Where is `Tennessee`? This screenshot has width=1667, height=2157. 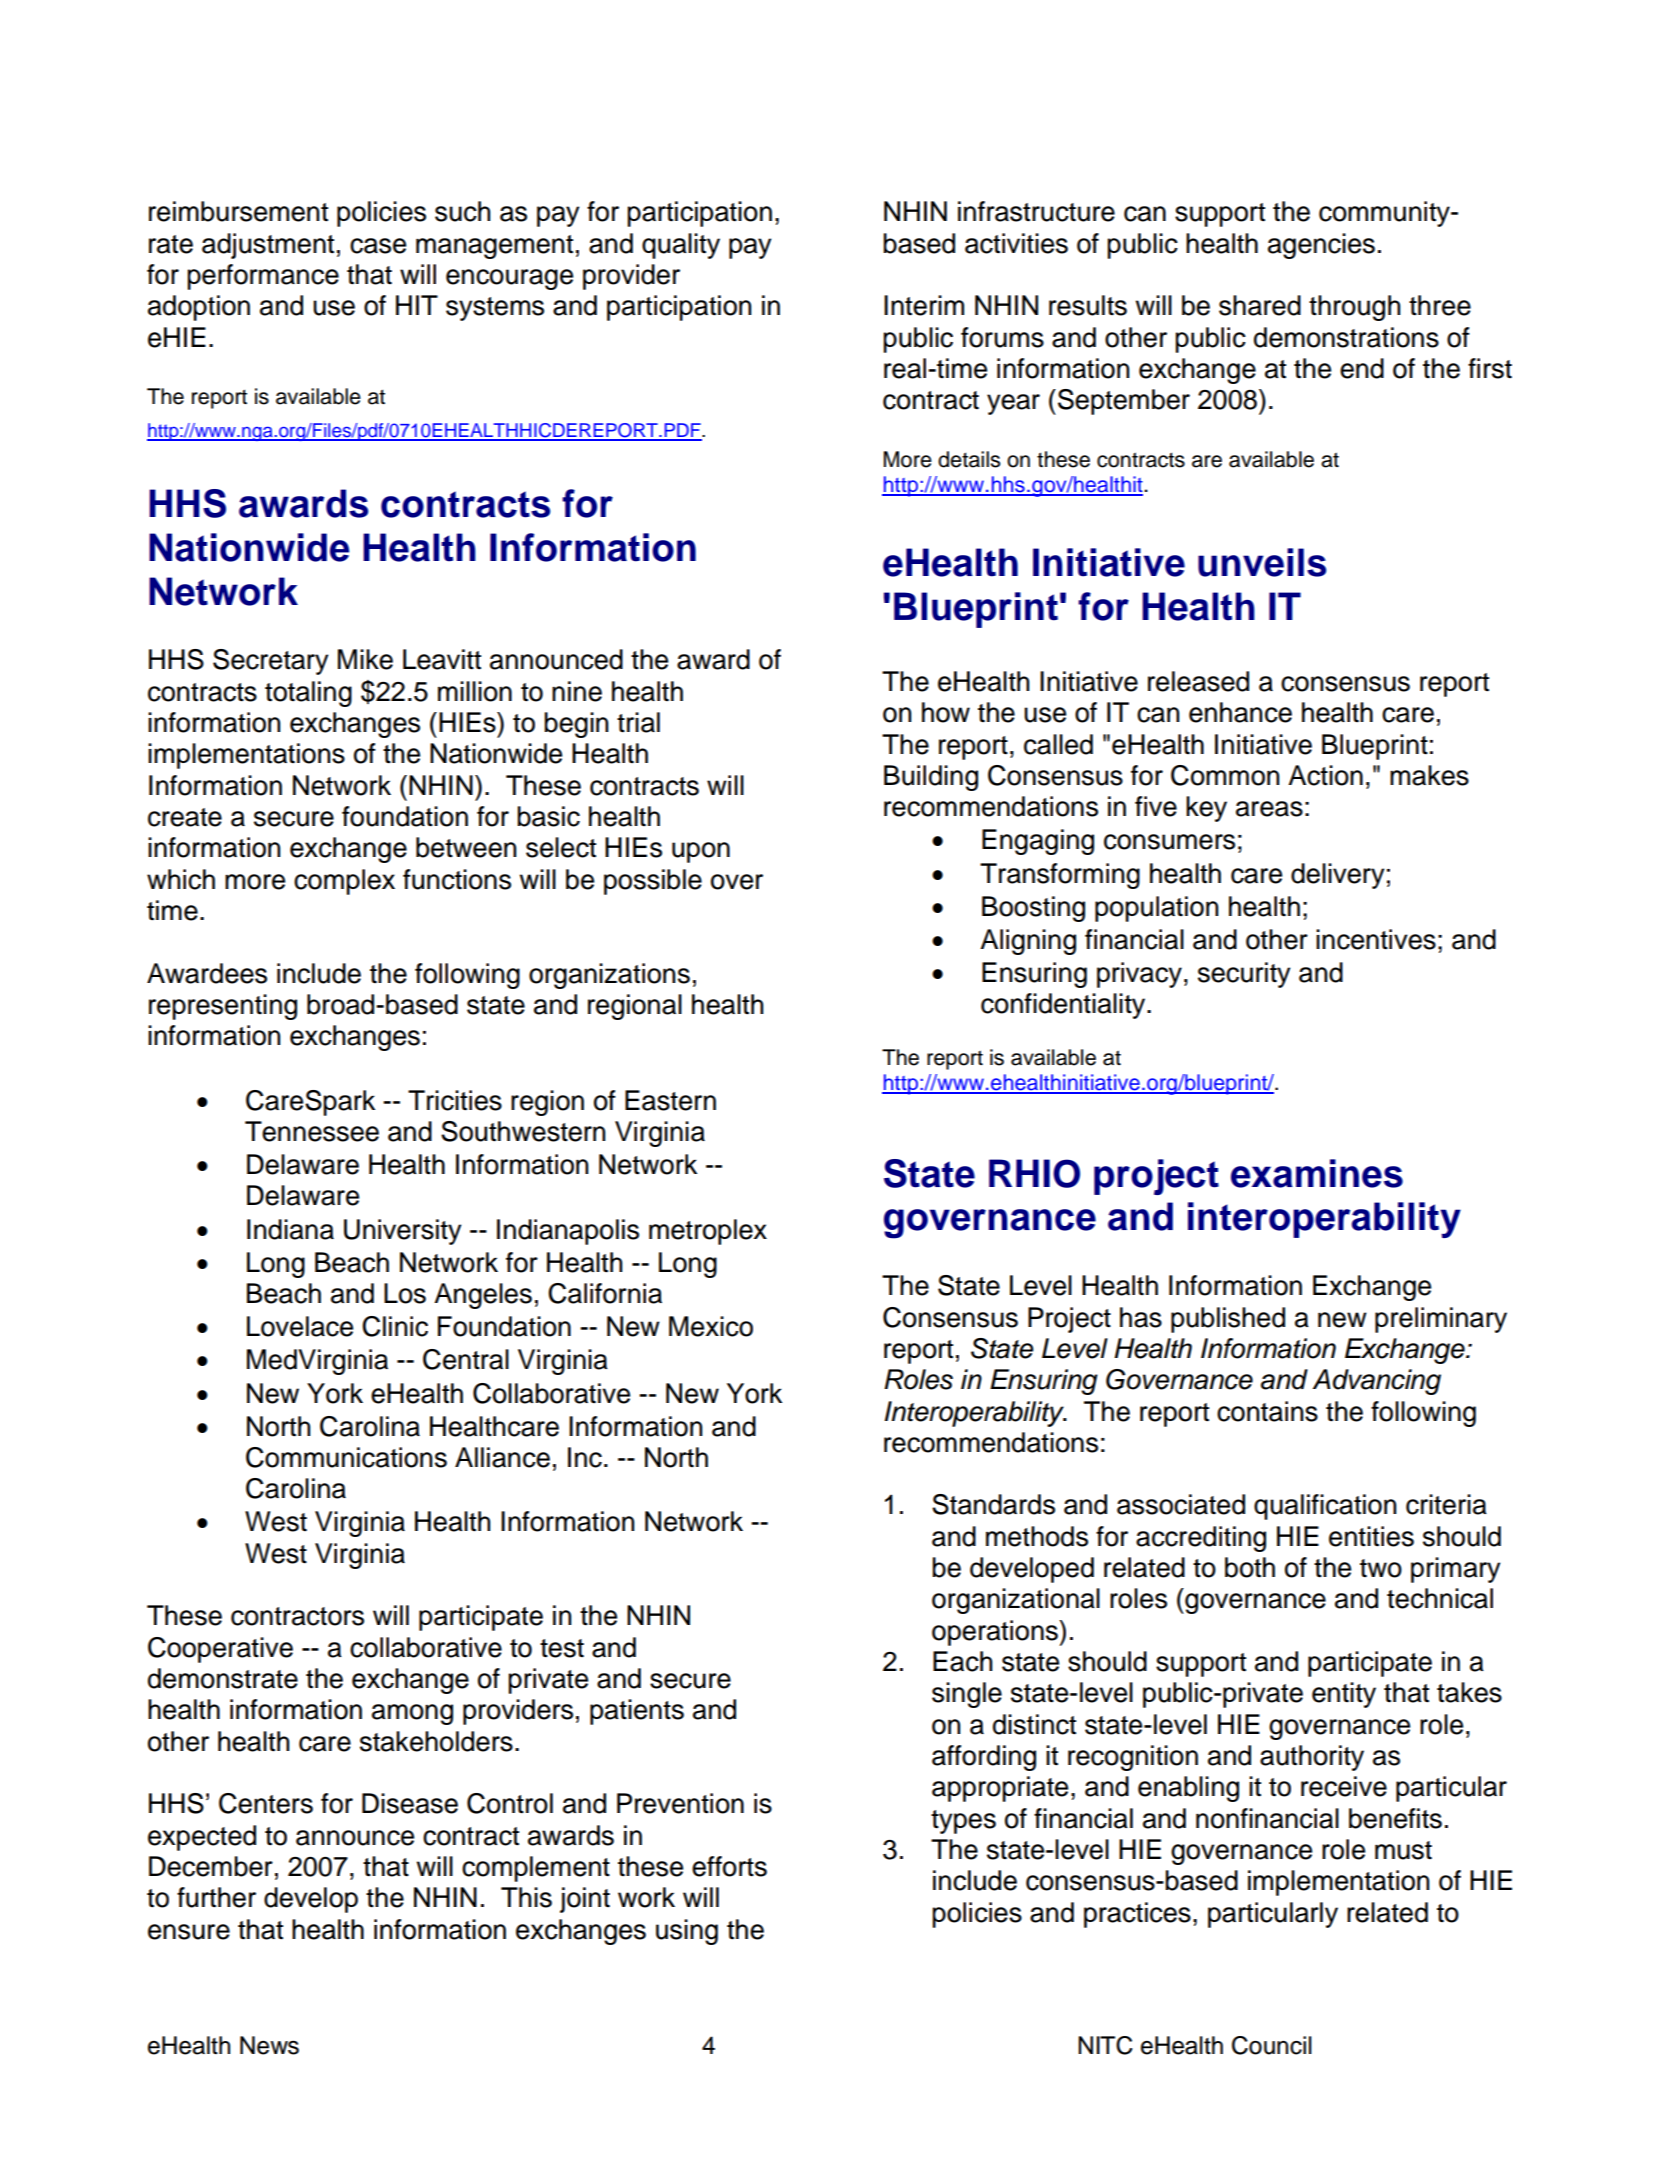
Tennessee is located at coordinates (312, 1131).
